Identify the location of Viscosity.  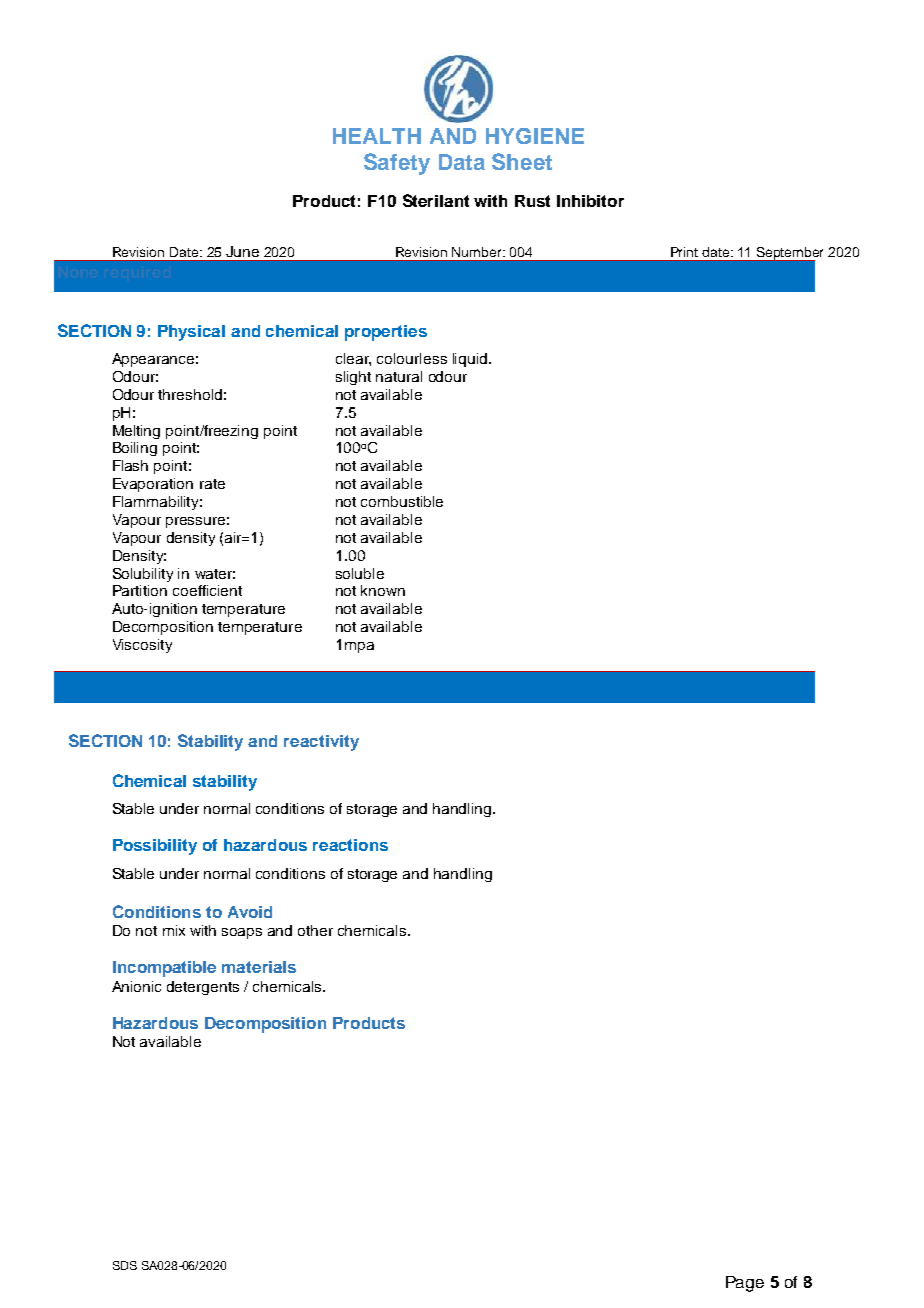
(142, 646).
